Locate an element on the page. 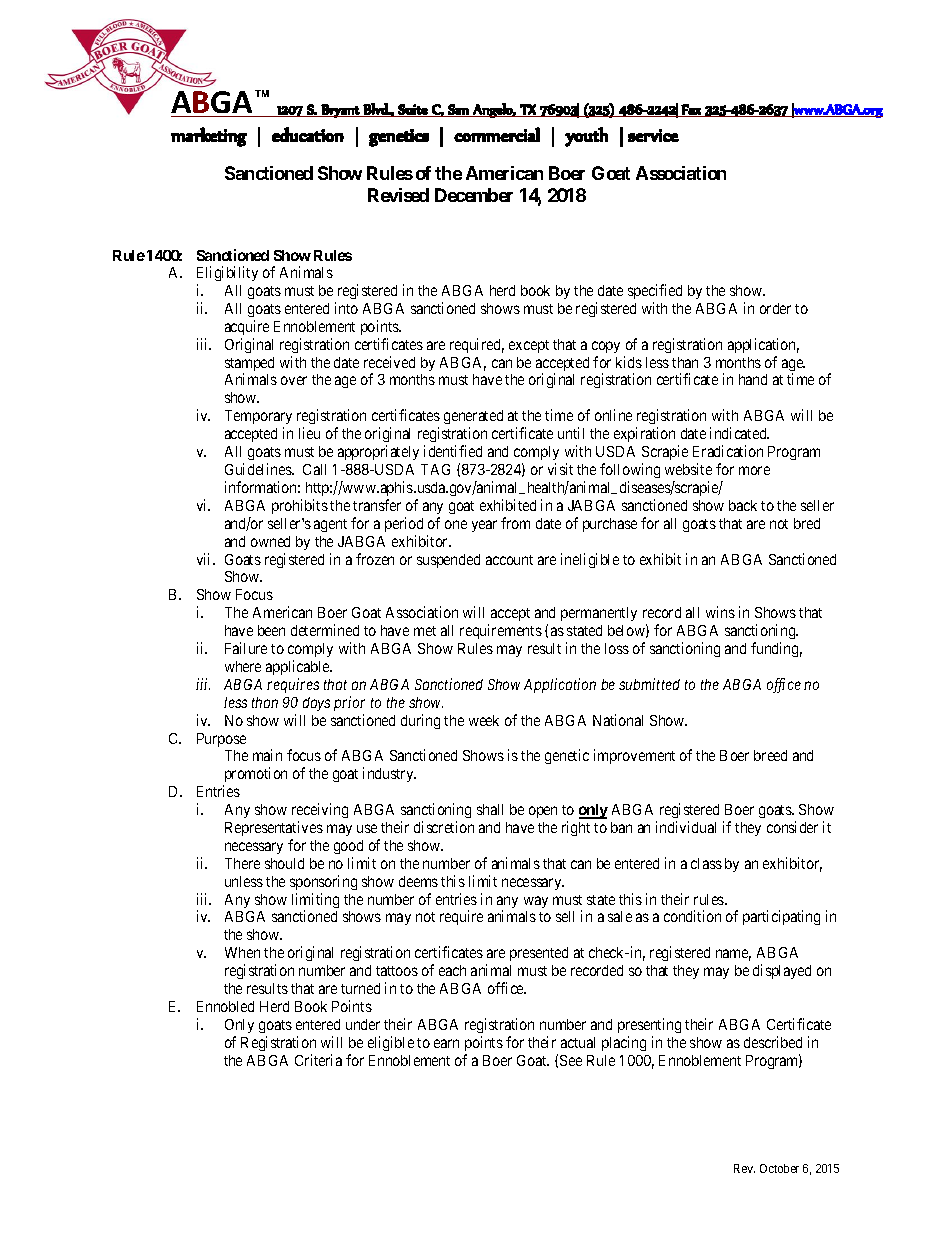  Representatives is located at coordinates (274, 828).
